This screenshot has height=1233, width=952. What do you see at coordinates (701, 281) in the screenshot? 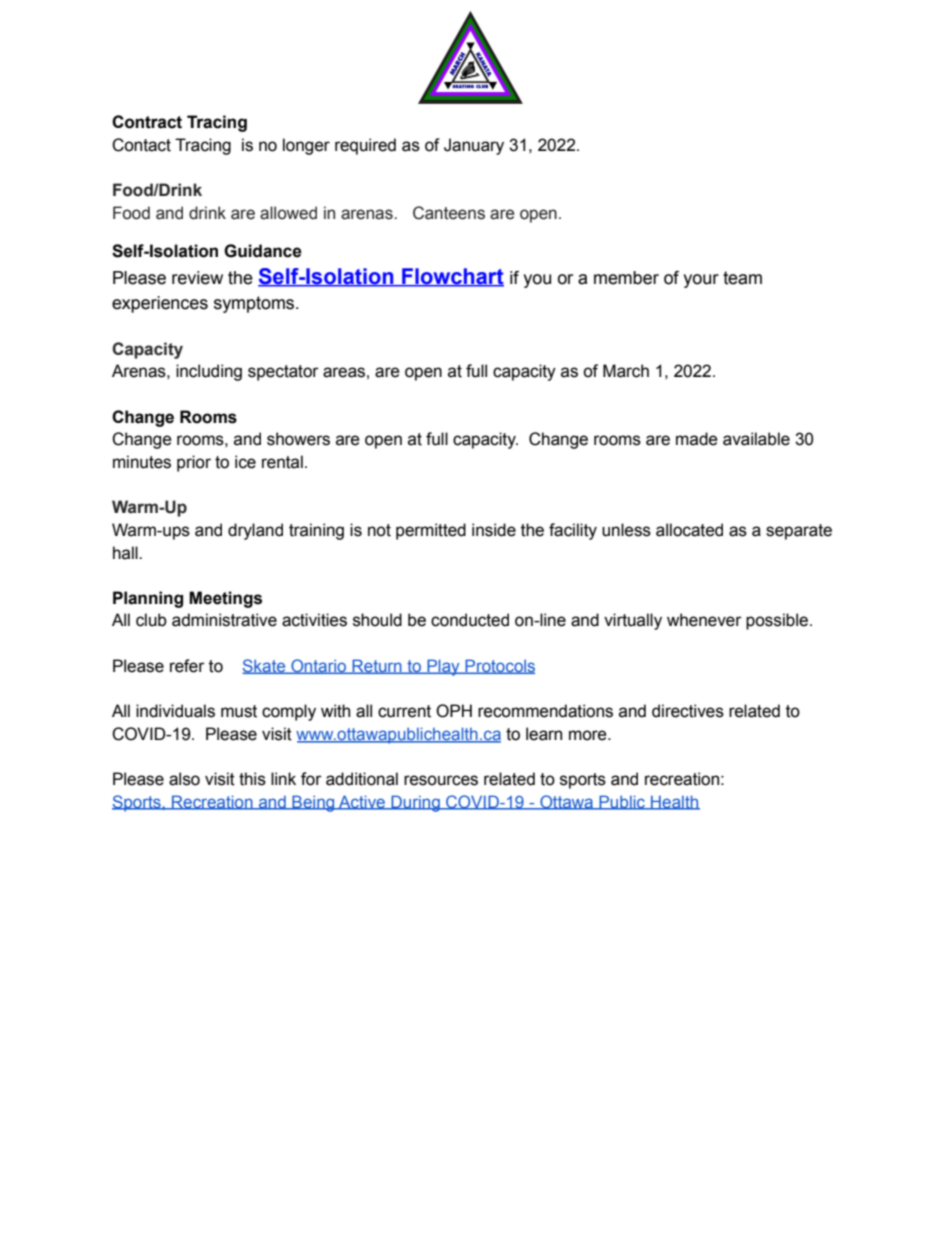
I see `your` at bounding box center [701, 281].
